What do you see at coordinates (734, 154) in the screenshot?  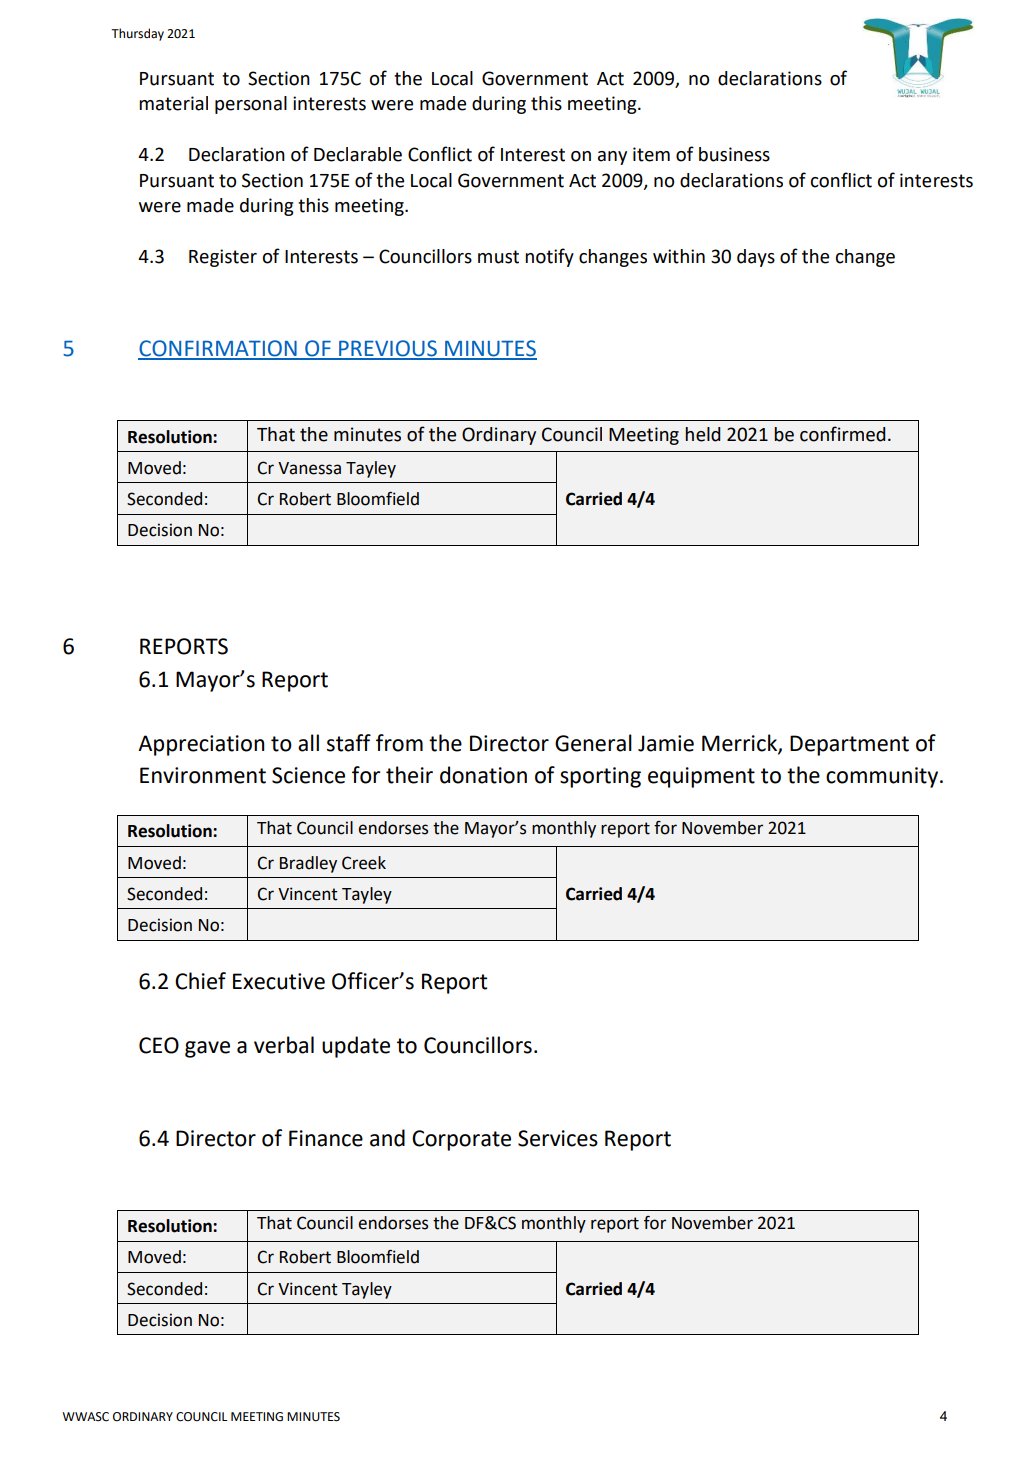 I see `business` at bounding box center [734, 154].
